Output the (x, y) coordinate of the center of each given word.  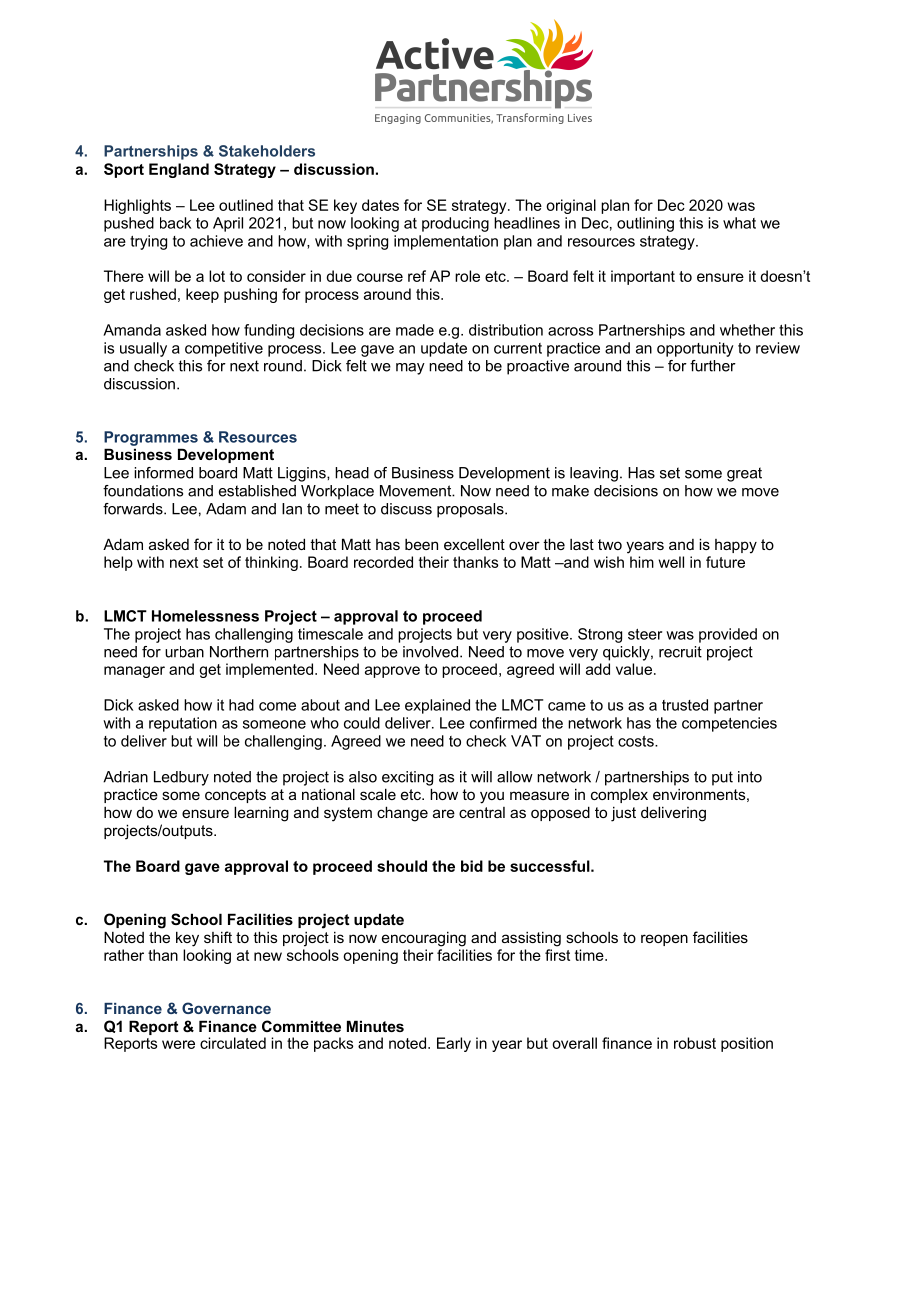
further (713, 366)
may (410, 369)
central (482, 812)
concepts (235, 796)
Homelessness (205, 616)
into (750, 777)
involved (432, 652)
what (739, 223)
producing (455, 224)
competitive (224, 349)
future (725, 562)
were (178, 1044)
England (179, 170)
